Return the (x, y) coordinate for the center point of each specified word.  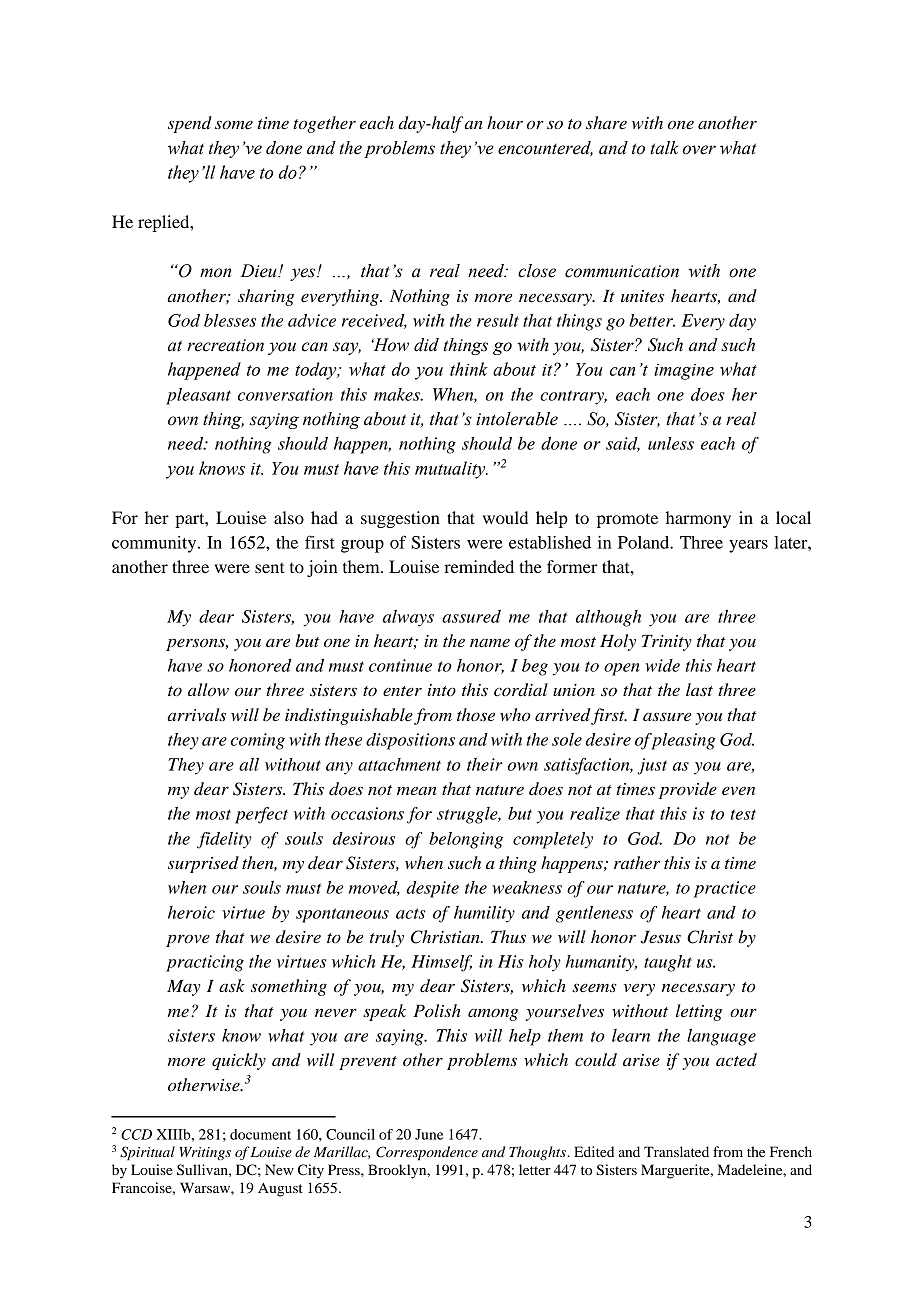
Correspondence (427, 1153)
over (699, 150)
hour (505, 122)
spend (190, 124)
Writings (205, 1153)
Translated (676, 1151)
